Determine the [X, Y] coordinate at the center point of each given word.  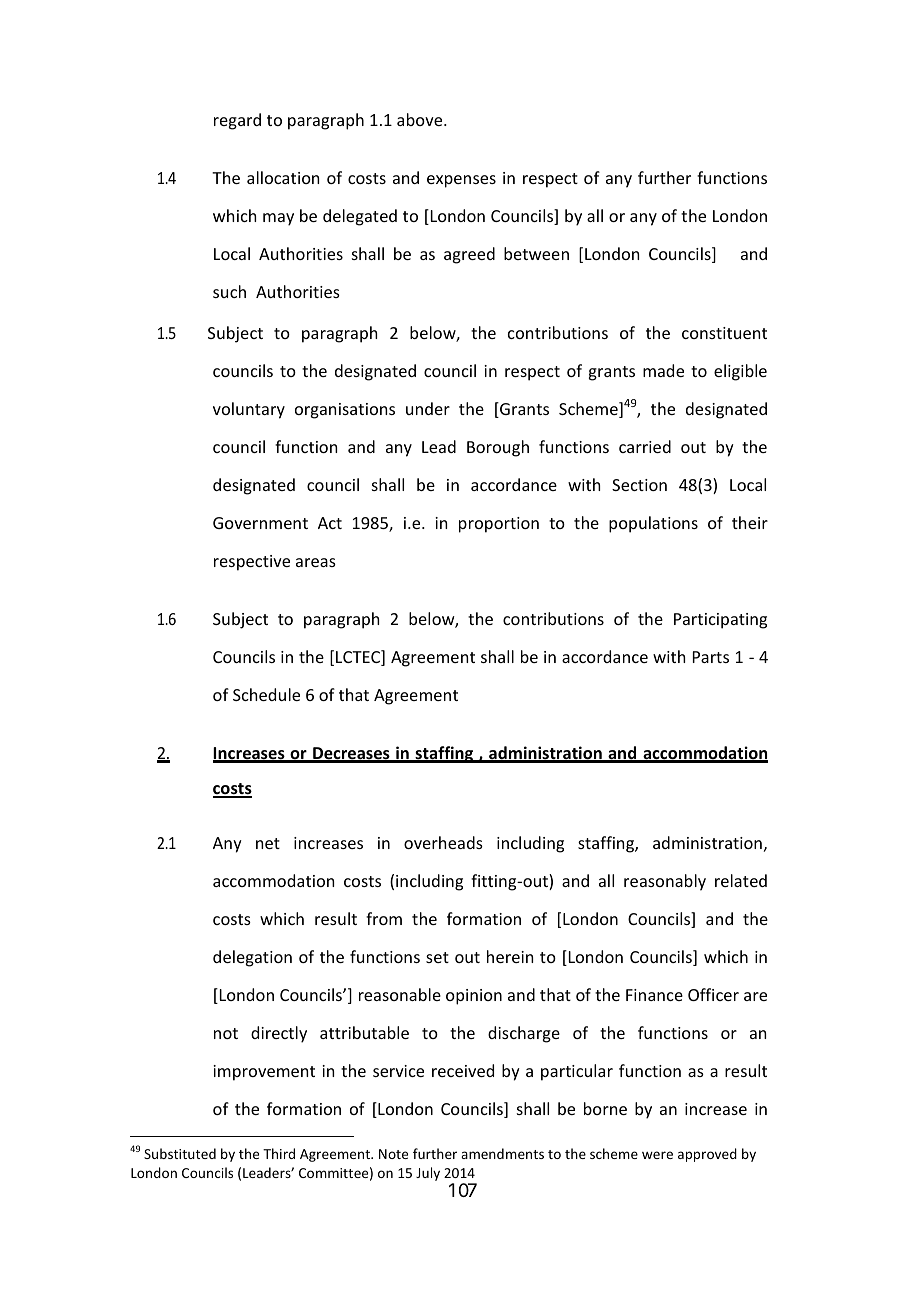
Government [260, 523]
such [229, 291]
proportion [499, 525]
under [428, 408]
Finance [654, 995]
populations [653, 524]
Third [279, 1153]
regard [237, 121]
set [437, 957]
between [536, 253]
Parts [711, 657]
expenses [461, 181]
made [663, 370]
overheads [443, 842]
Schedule [266, 694]
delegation [252, 958]
